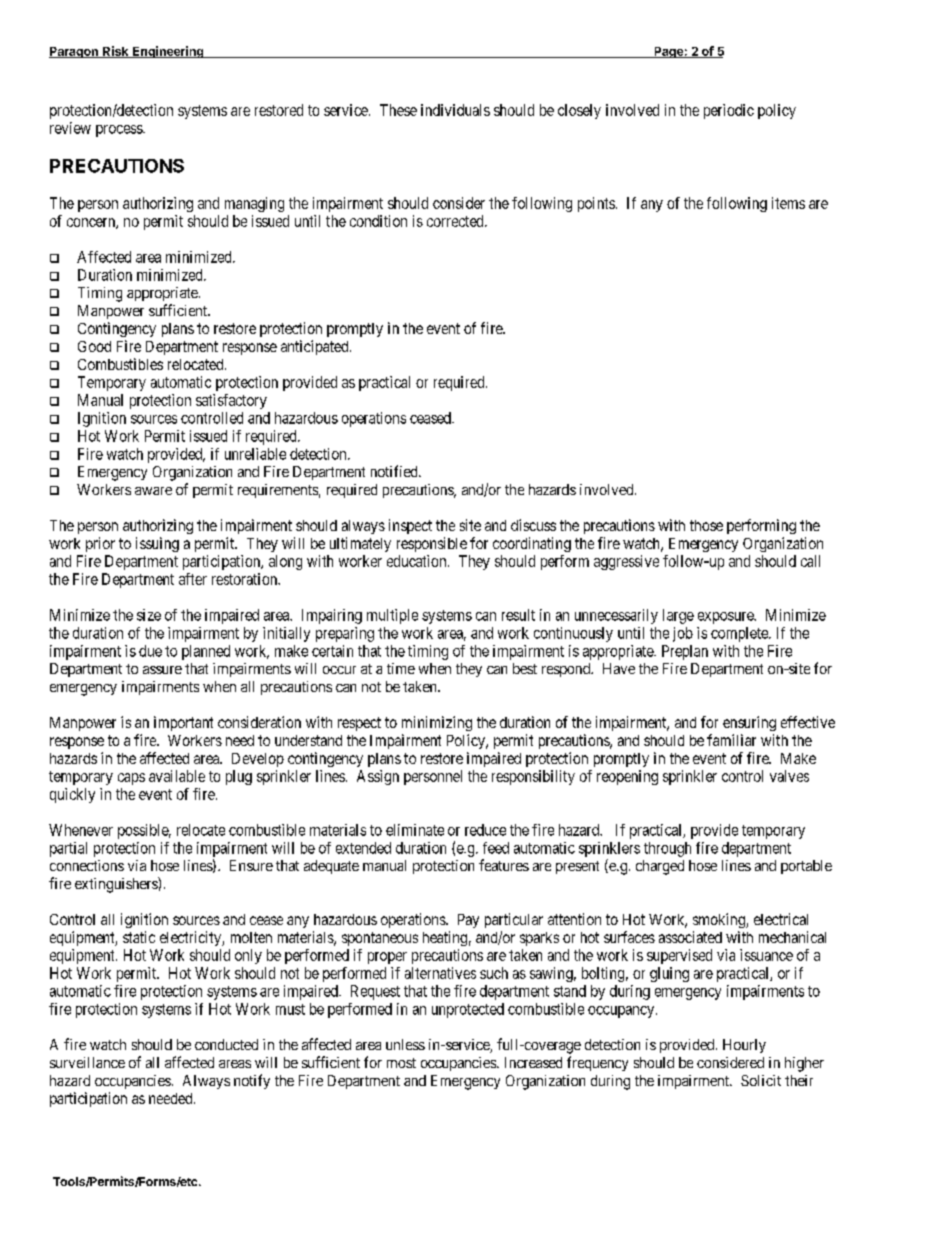 This screenshot has width=952, height=1233. I want to click on important, so click(183, 723).
